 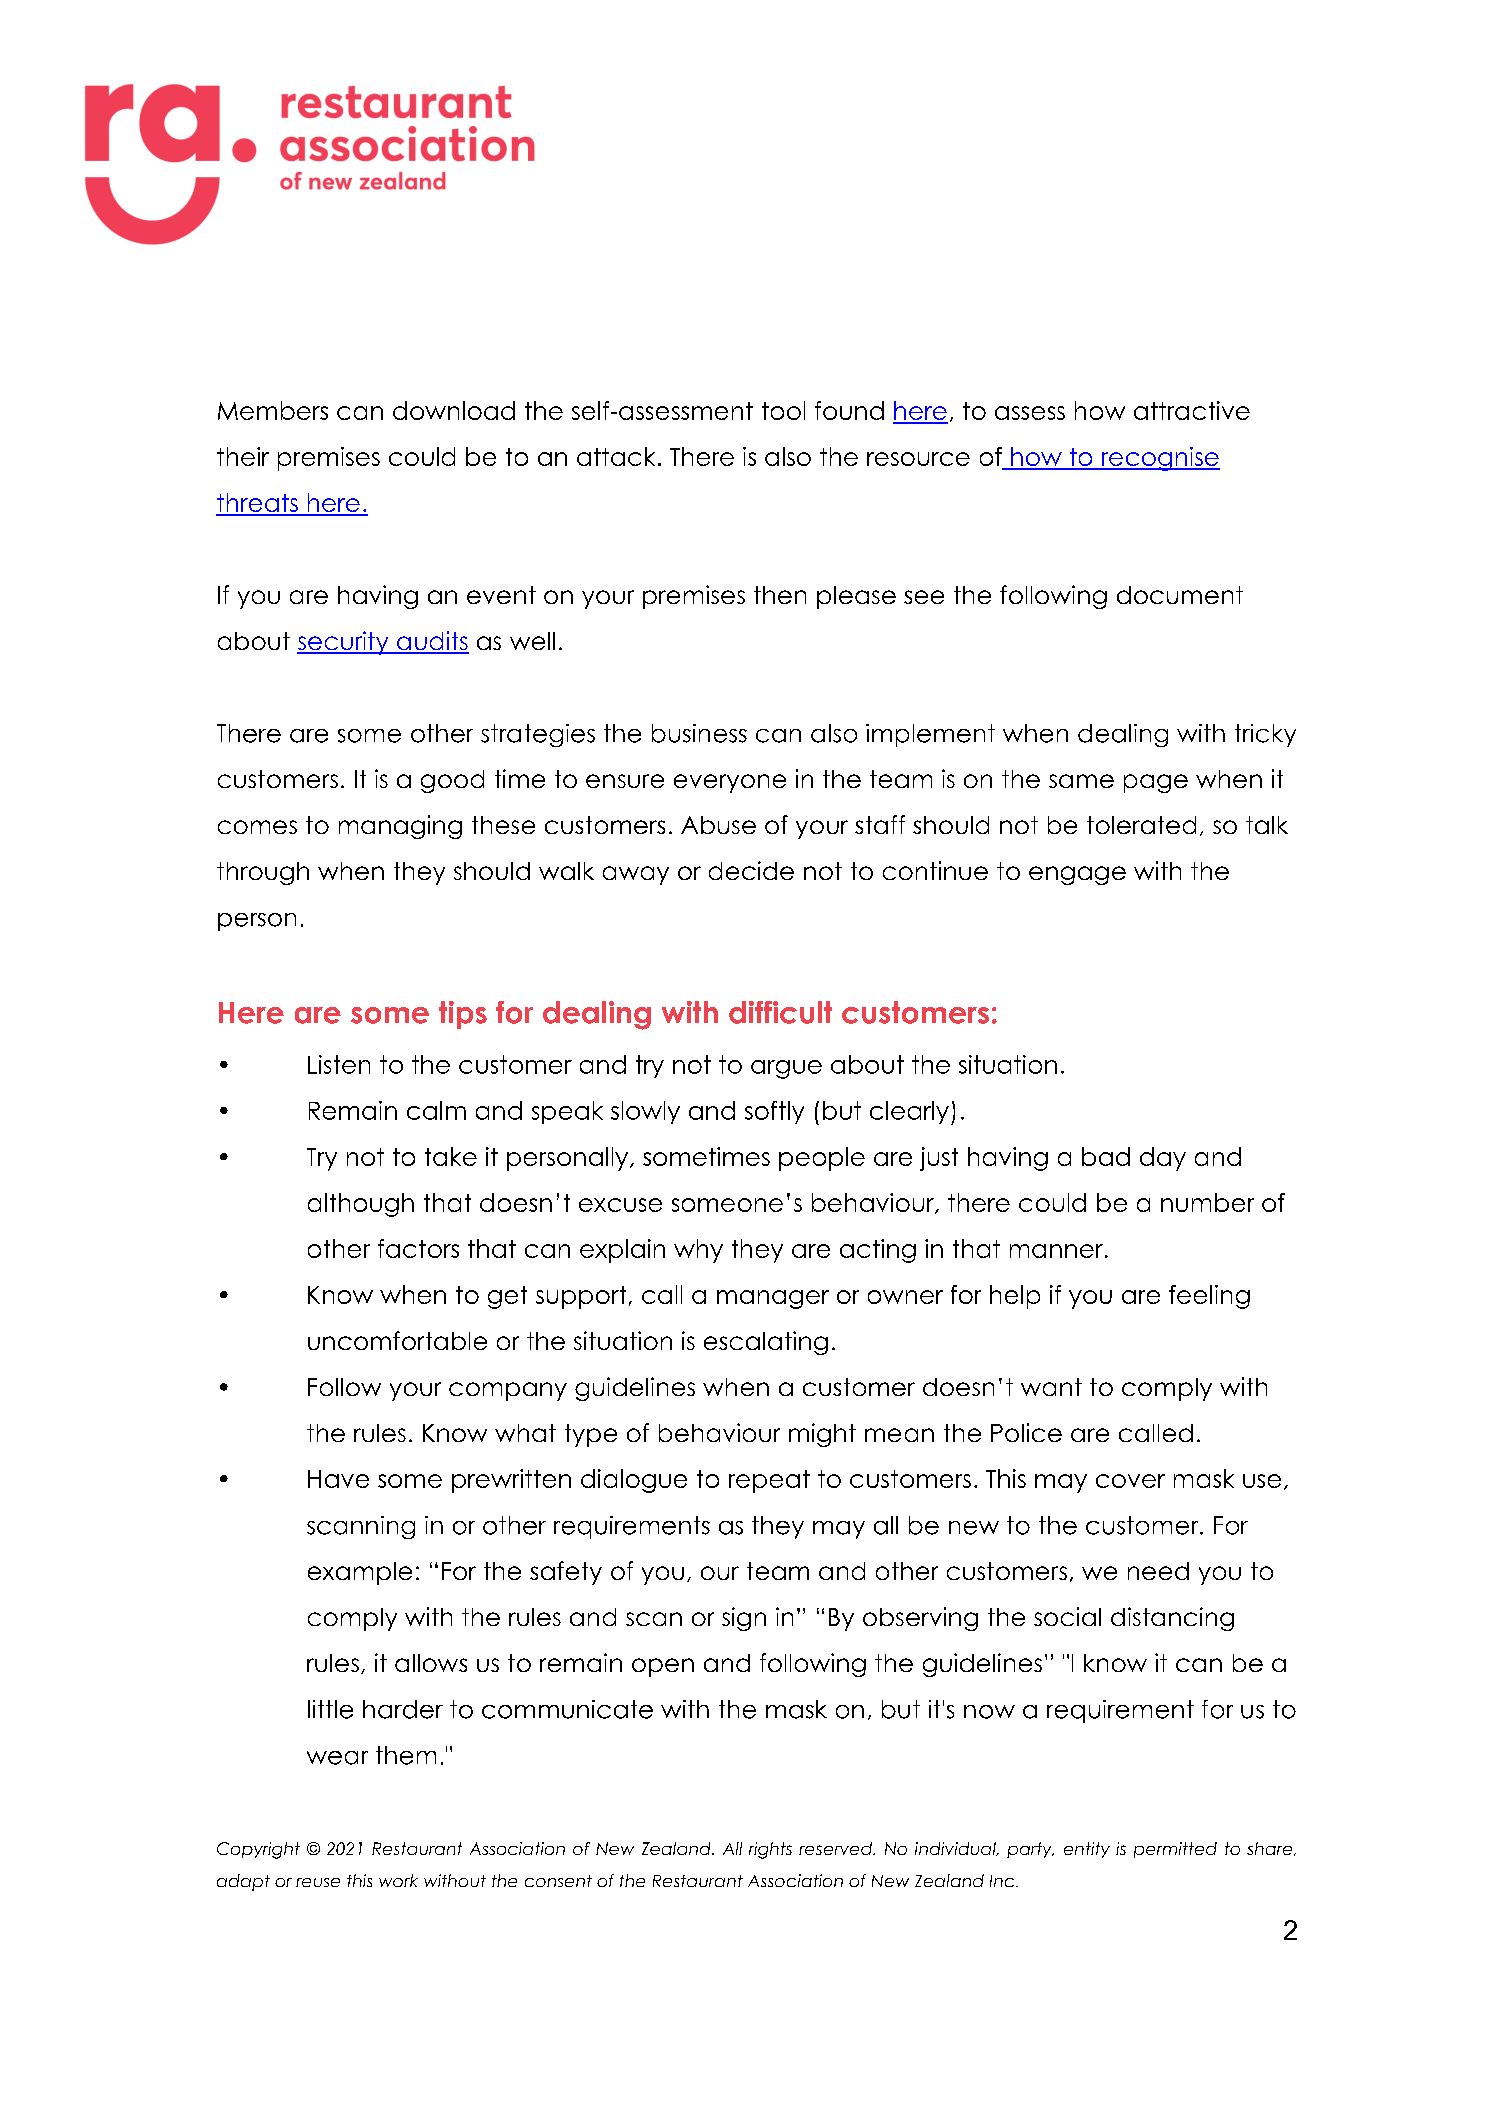 I want to click on work, so click(x=398, y=1880).
